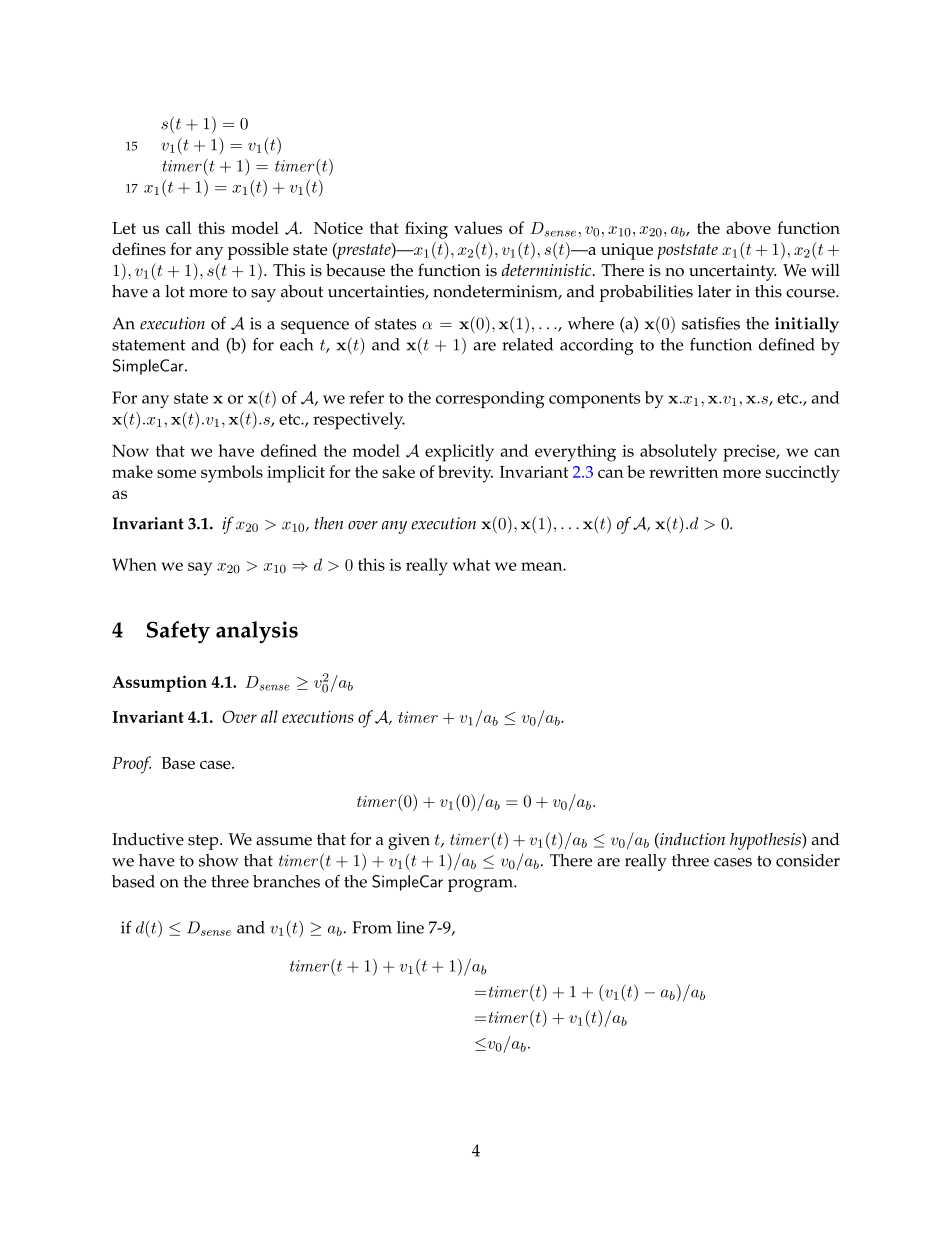  What do you see at coordinates (409, 841) in the document?
I see `given` at bounding box center [409, 841].
